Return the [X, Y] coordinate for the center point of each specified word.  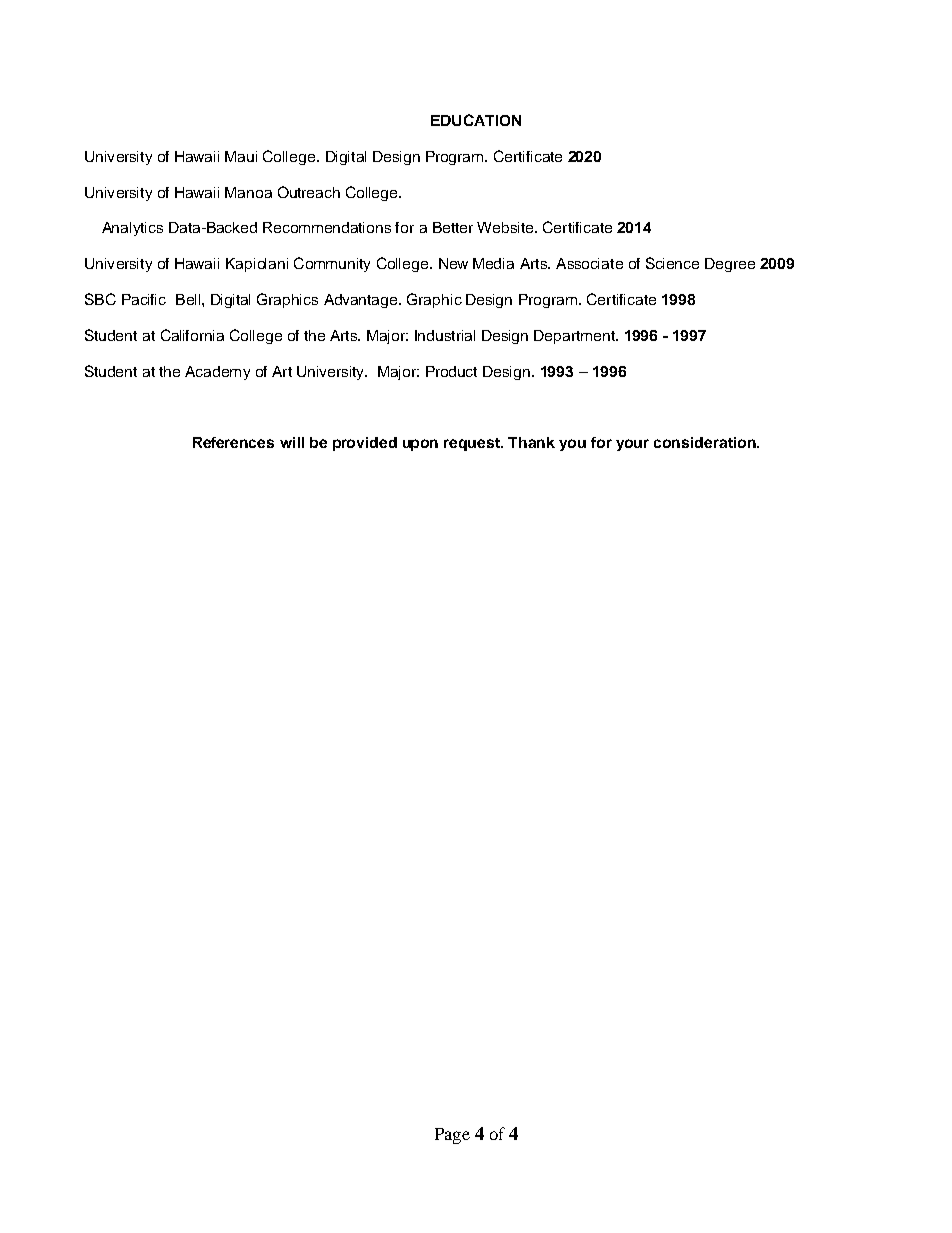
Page [452, 1136]
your [632, 445]
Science [672, 263]
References [233, 442]
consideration [706, 442]
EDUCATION [476, 120]
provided [365, 444]
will [292, 442]
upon [420, 445]
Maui [241, 156]
